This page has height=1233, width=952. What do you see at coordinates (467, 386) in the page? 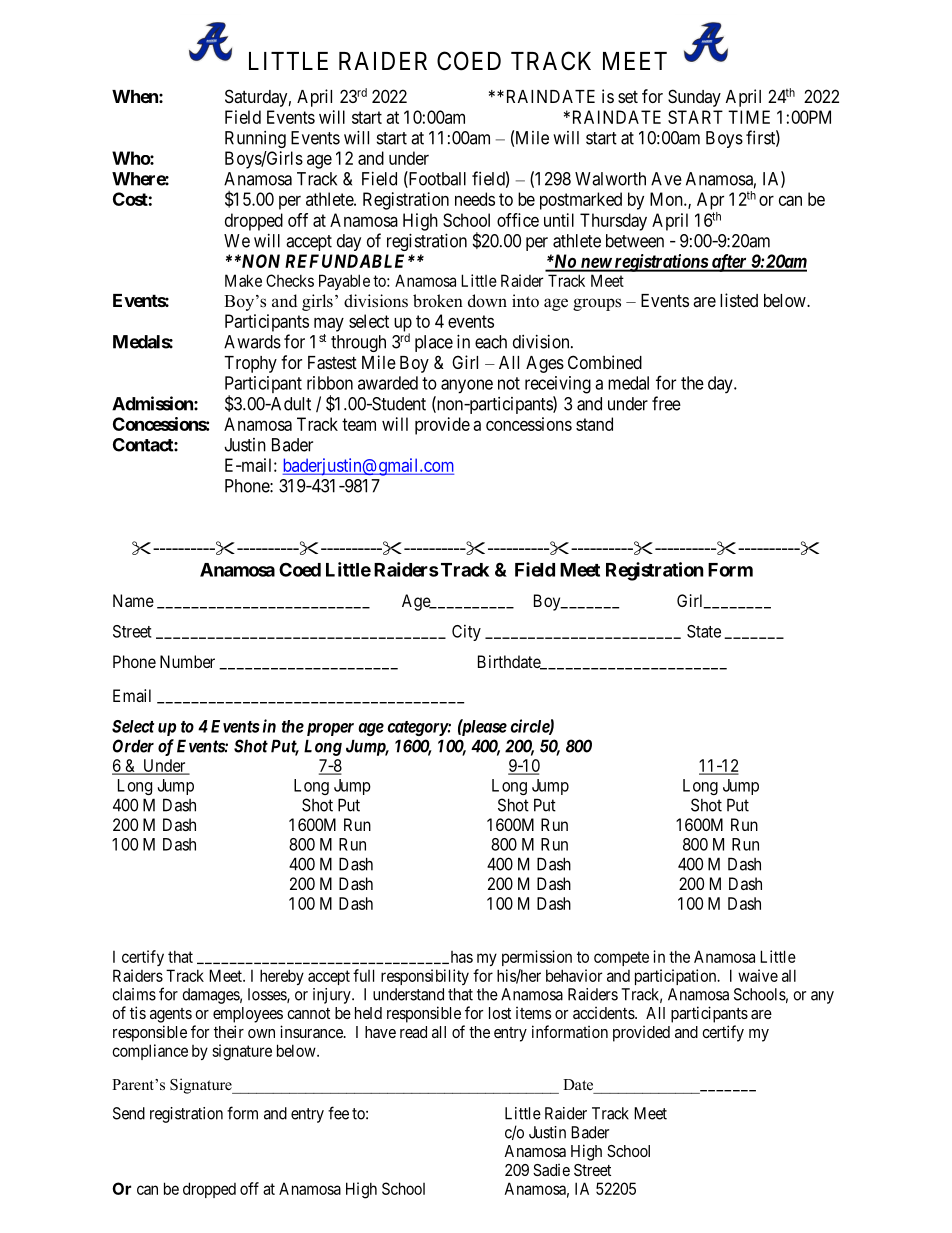
I see `anyone` at bounding box center [467, 386].
